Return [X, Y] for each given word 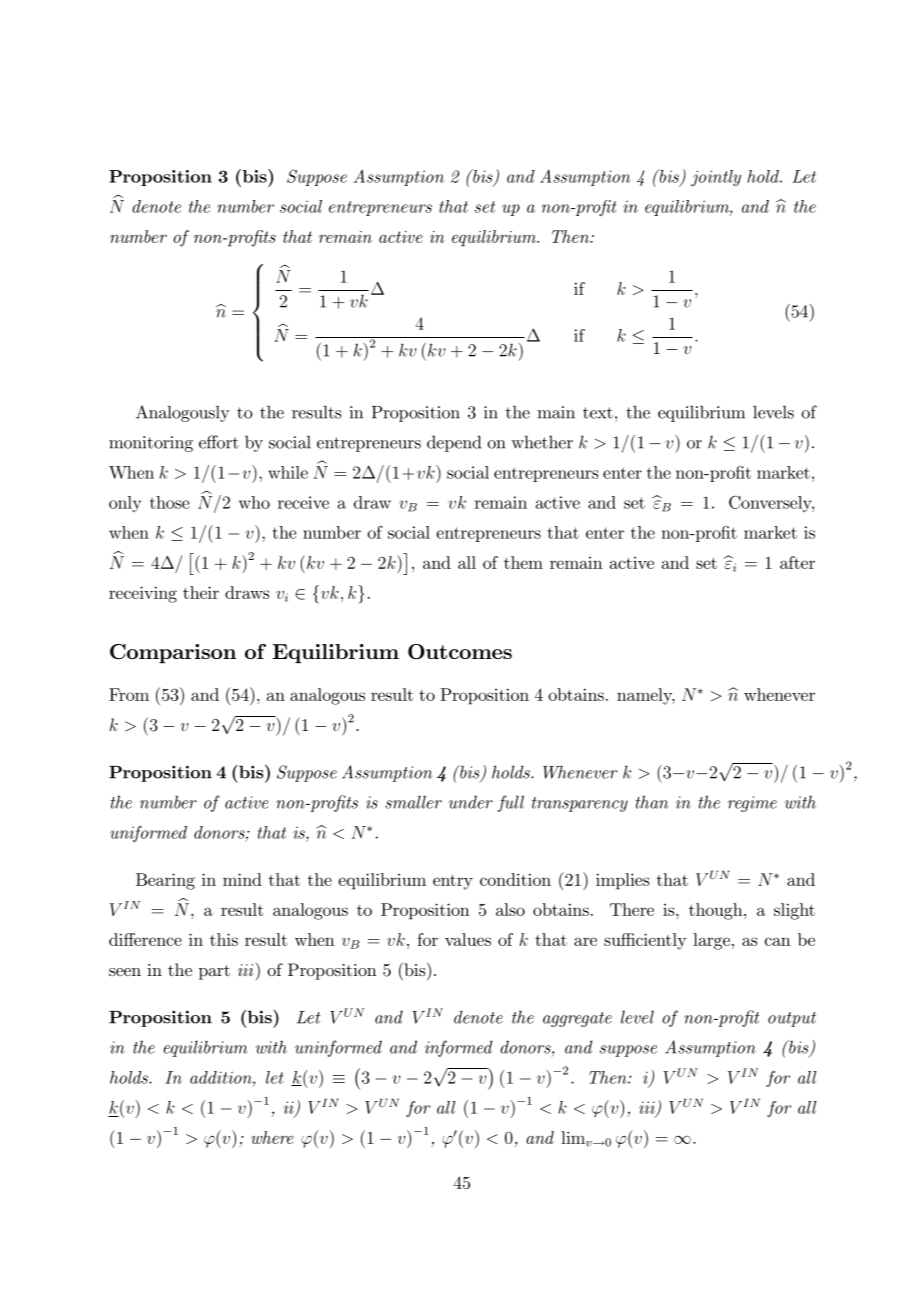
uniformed [148, 834]
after [797, 562]
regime [752, 804]
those [169, 502]
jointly [716, 178]
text [598, 413]
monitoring [151, 444]
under [471, 802]
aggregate [577, 1019]
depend [454, 443]
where [272, 1137]
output [792, 1019]
